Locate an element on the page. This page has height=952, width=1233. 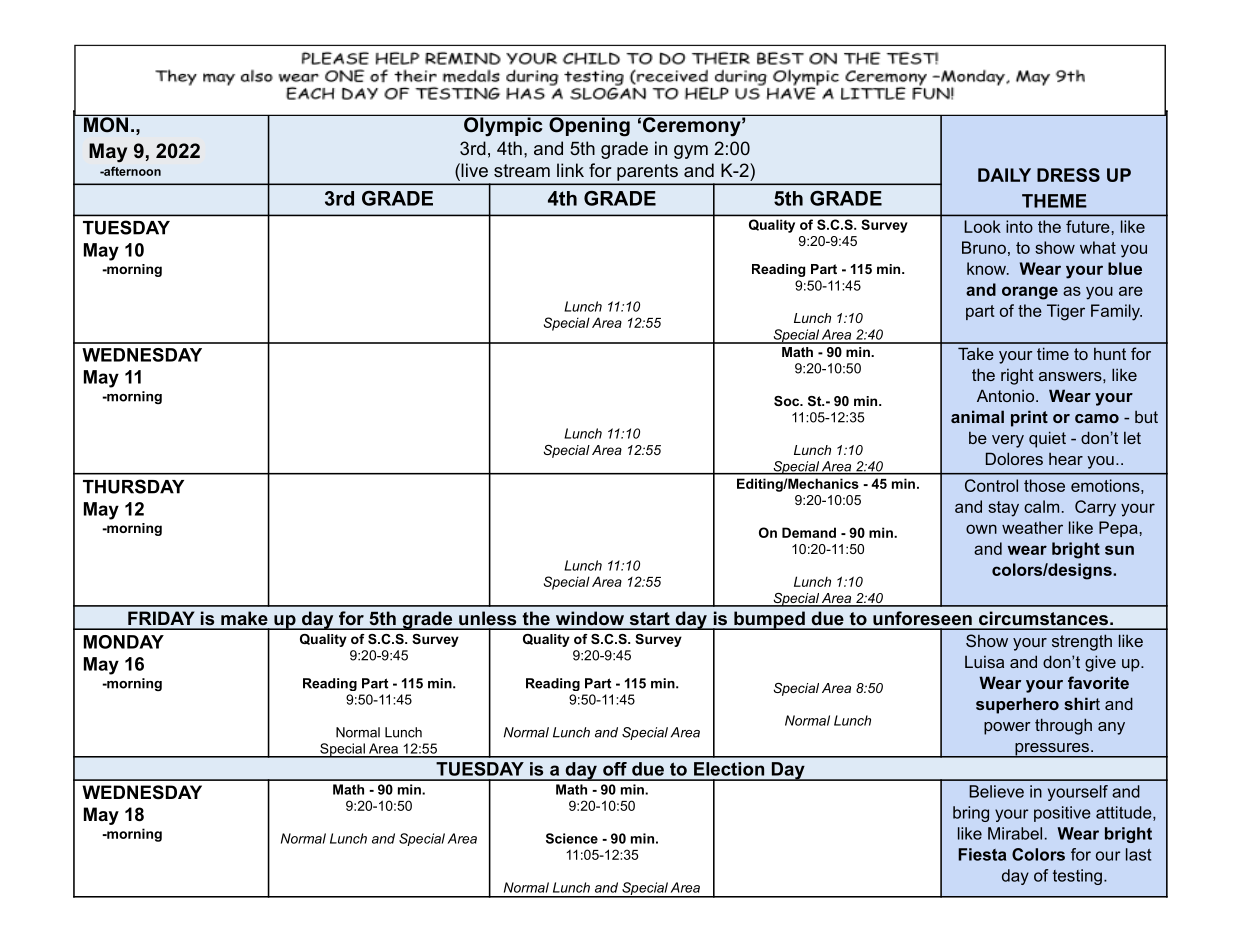
DAILY is located at coordinates (1004, 175).
